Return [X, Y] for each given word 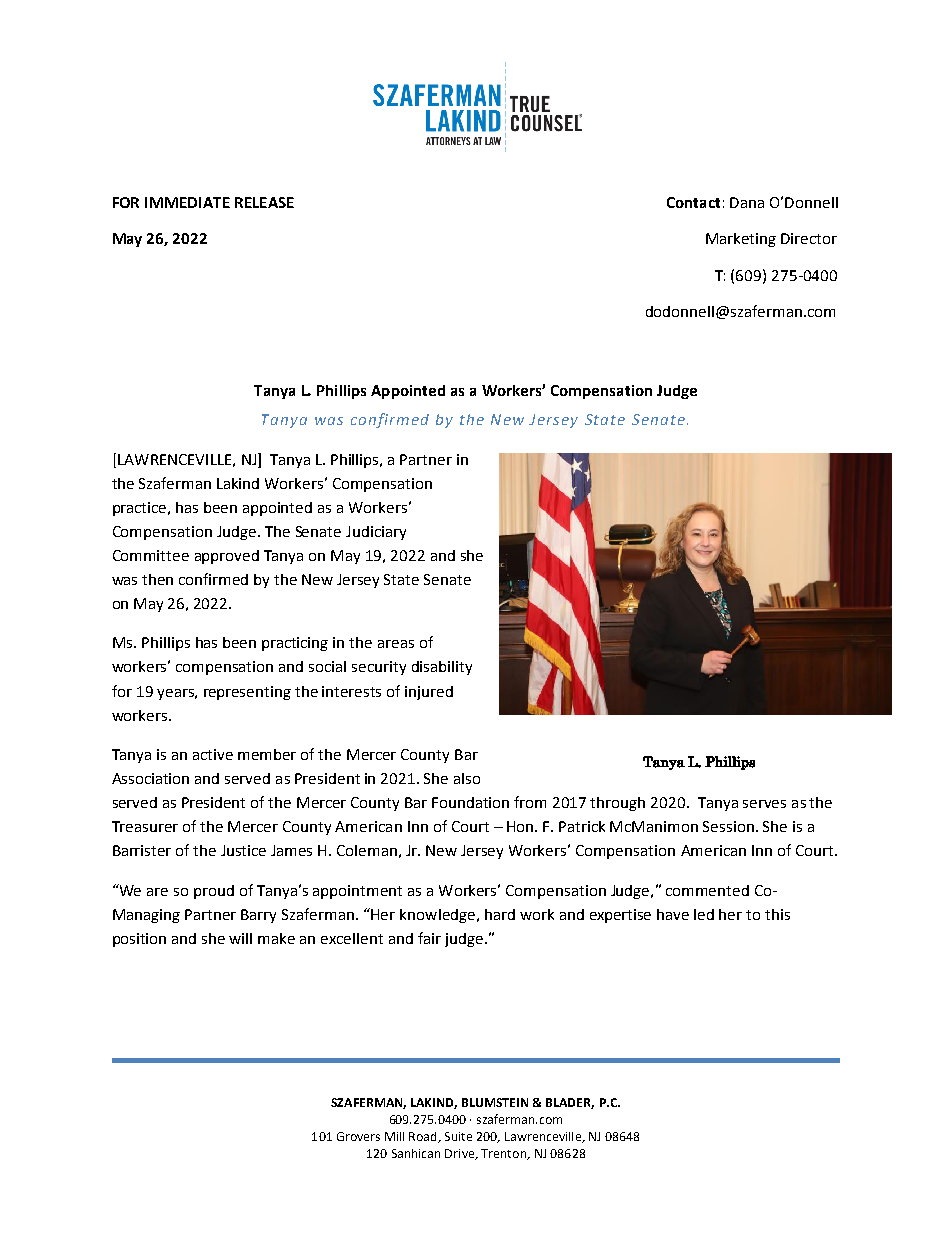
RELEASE [264, 202]
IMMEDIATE [187, 202]
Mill [394, 1136]
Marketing [741, 240]
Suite [458, 1136]
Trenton [504, 1154]
